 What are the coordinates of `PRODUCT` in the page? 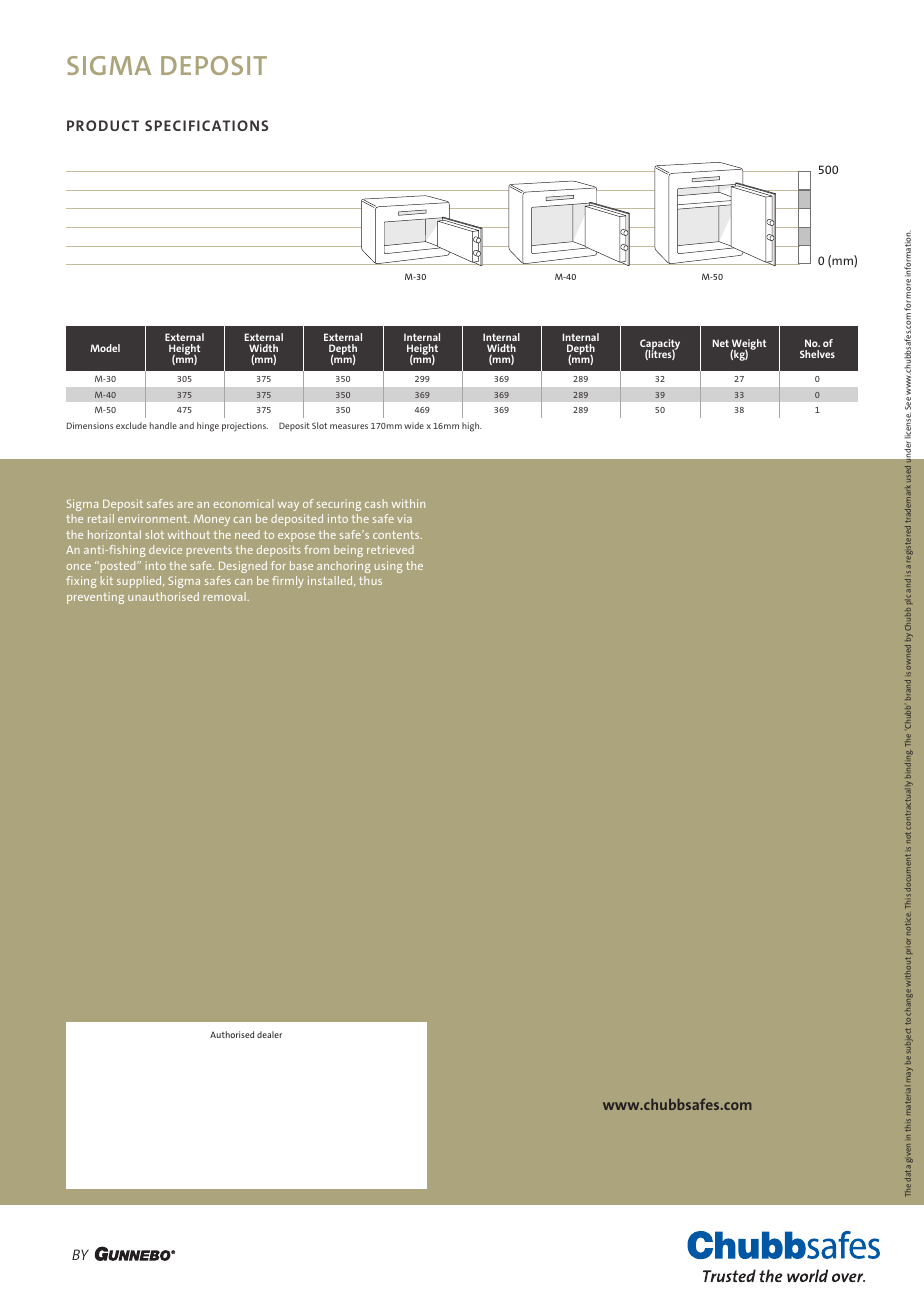 It's located at (103, 125).
